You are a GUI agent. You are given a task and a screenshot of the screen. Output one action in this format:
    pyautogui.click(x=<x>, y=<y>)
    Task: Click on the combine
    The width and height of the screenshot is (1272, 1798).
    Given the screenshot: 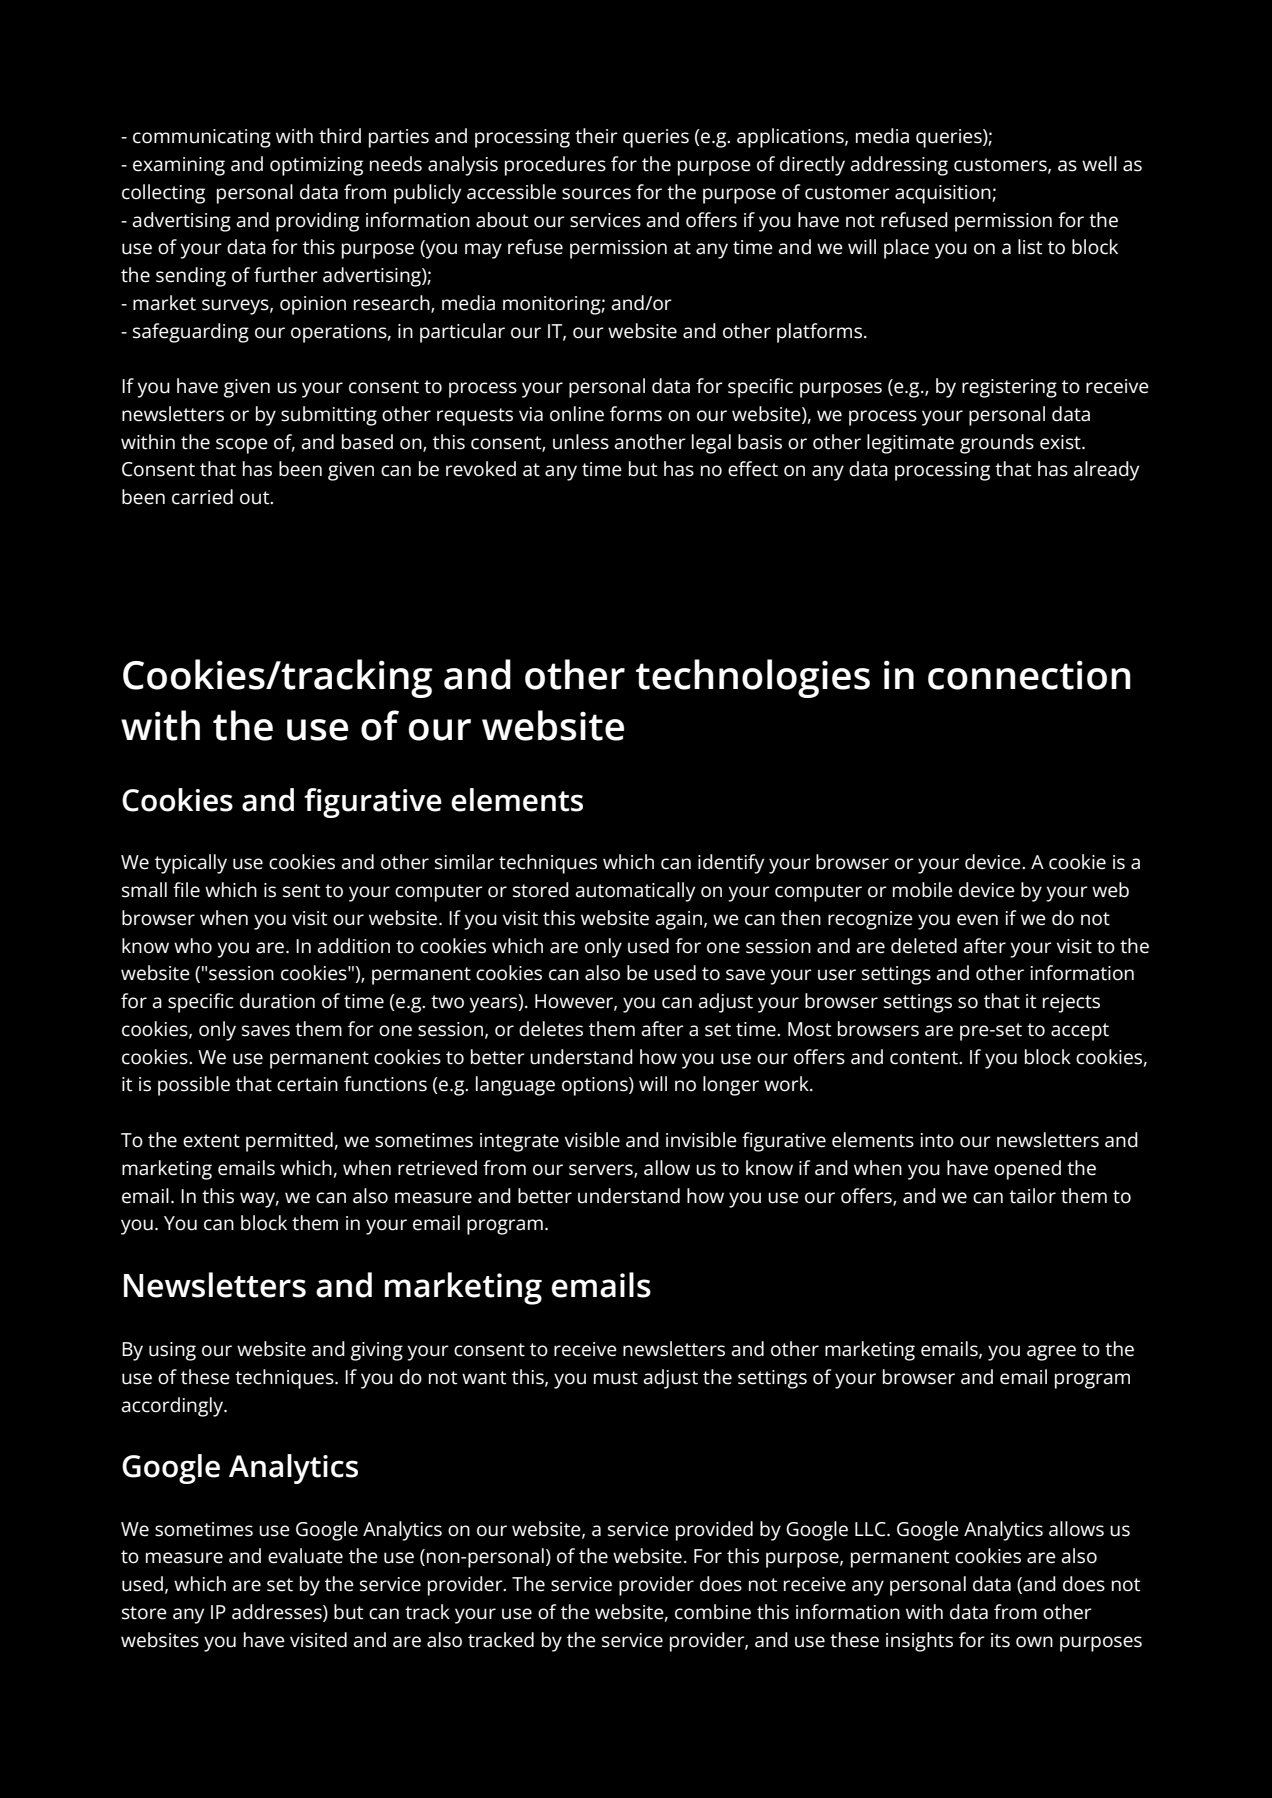 What is the action you would take?
    pyautogui.click(x=713, y=1612)
